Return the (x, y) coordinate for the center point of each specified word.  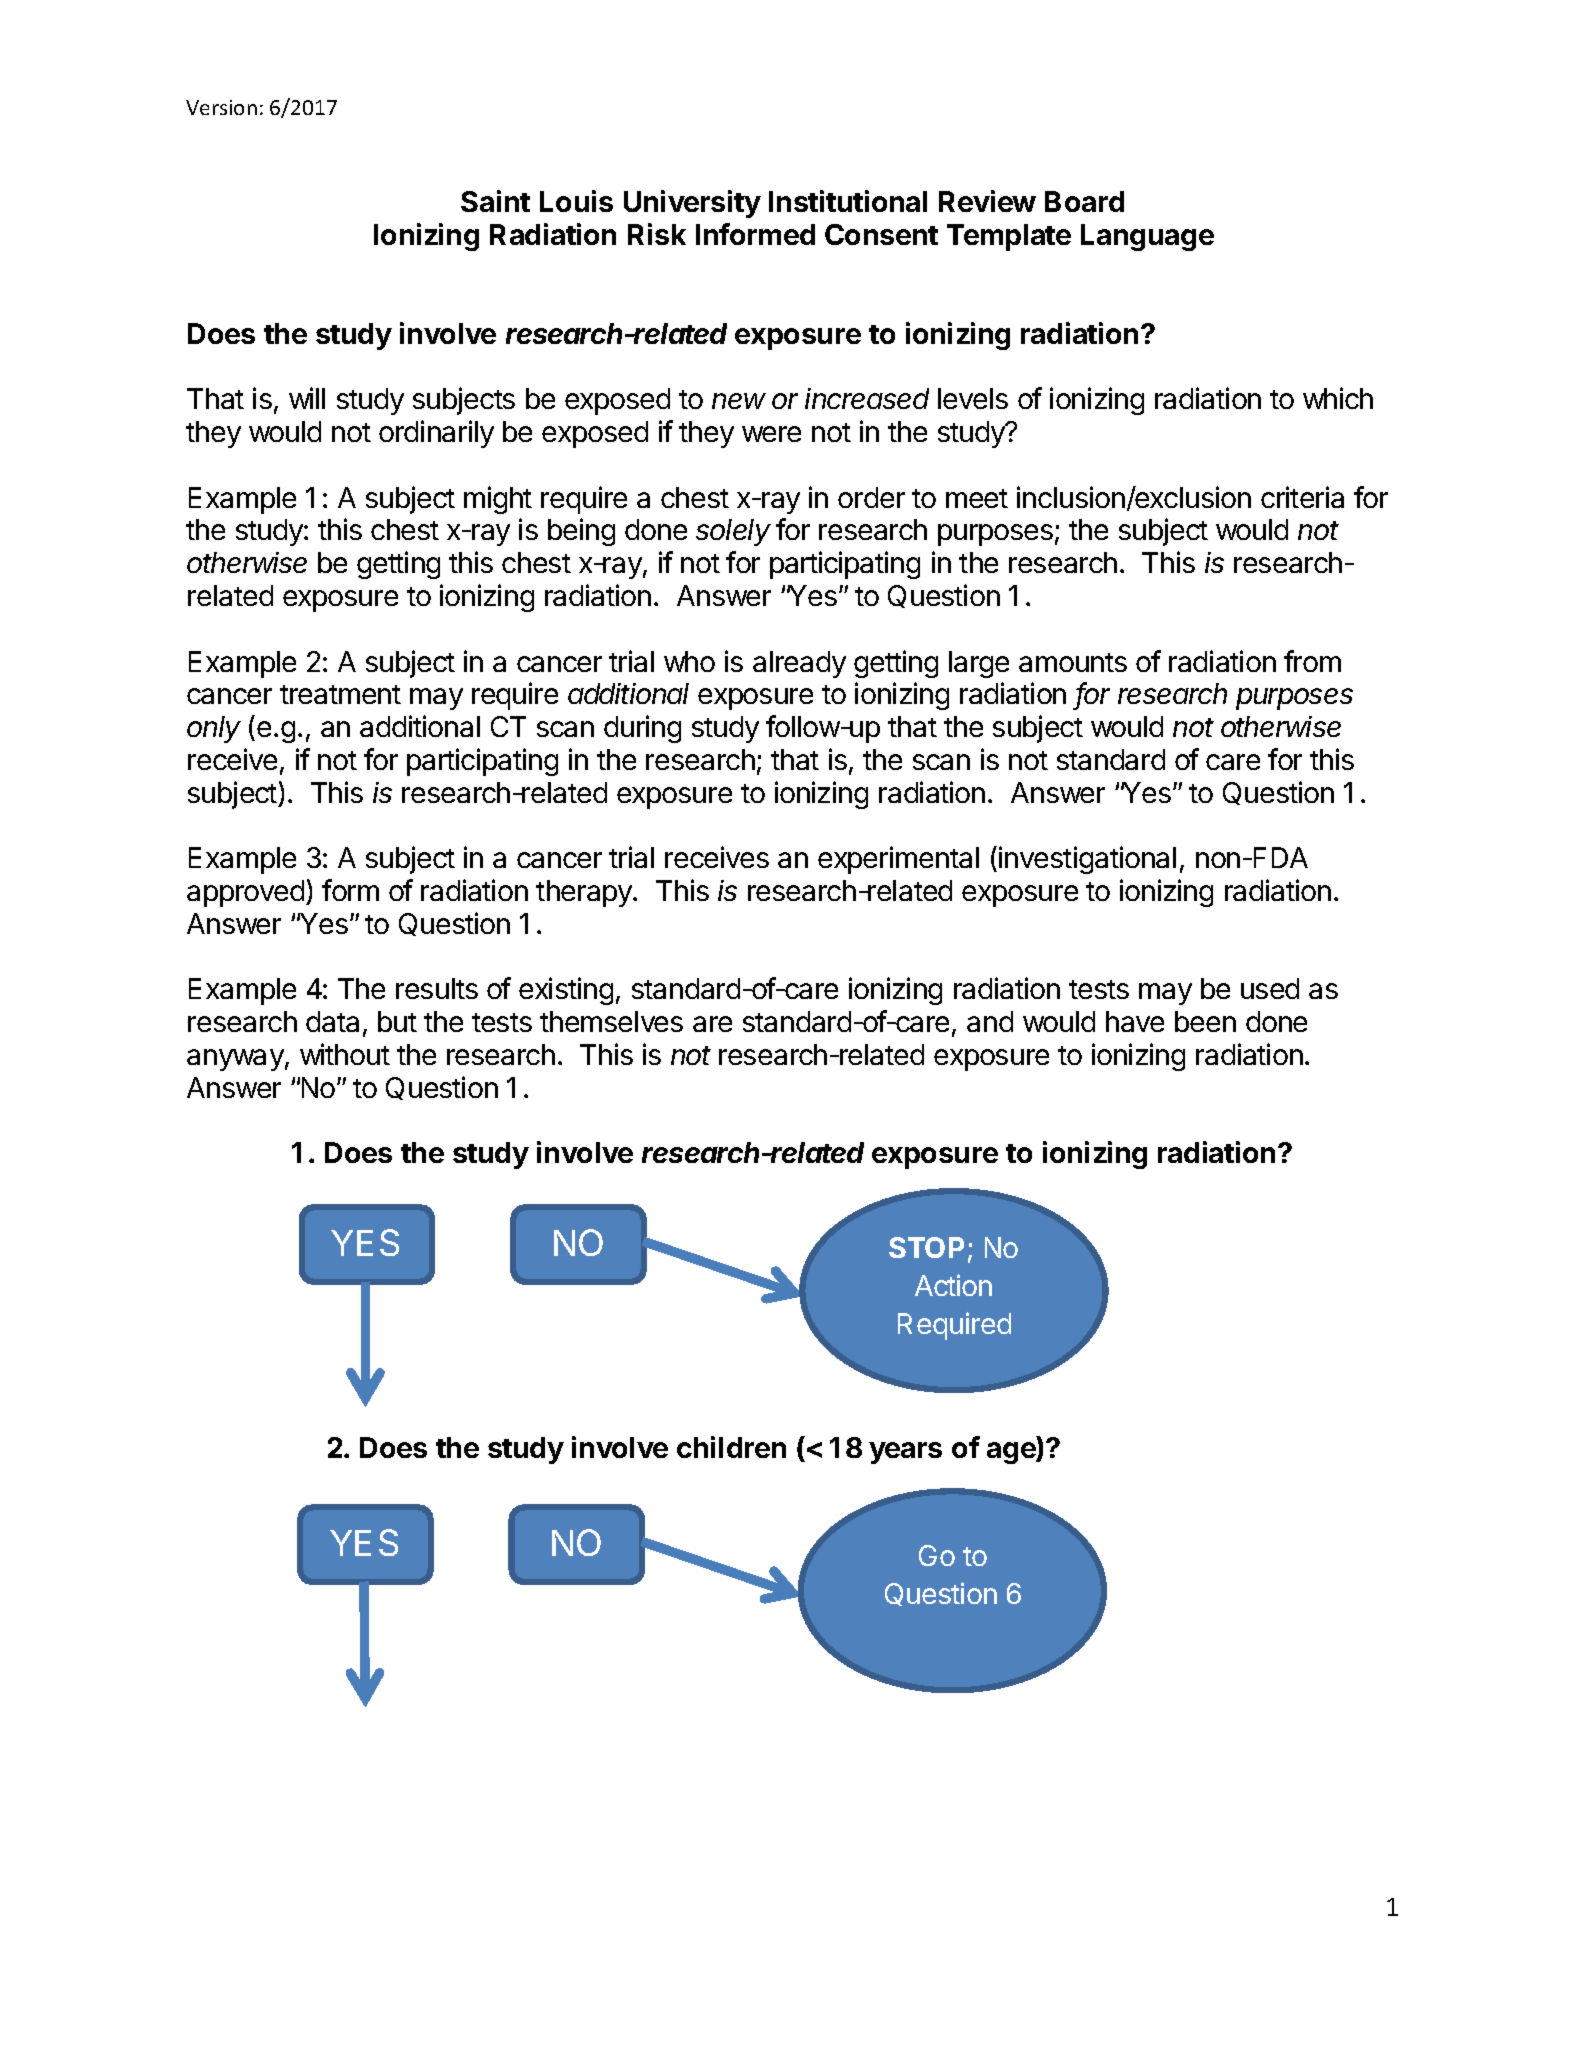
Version (221, 107)
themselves (611, 1021)
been (1205, 1021)
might (498, 500)
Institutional (848, 201)
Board (1084, 201)
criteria (1302, 497)
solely (733, 532)
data (332, 1021)
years (905, 1453)
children (731, 1447)
